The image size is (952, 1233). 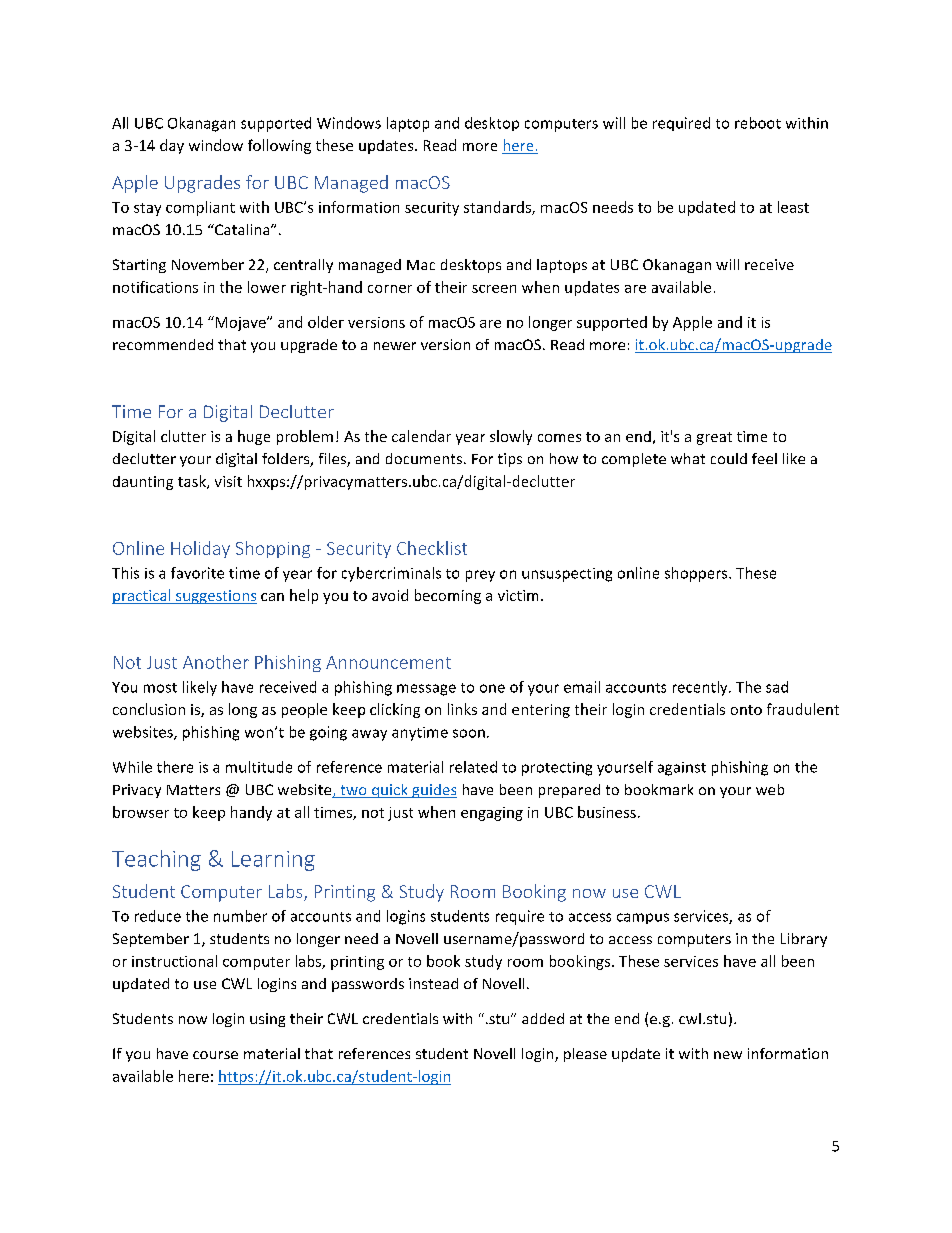 I want to click on standards, so click(x=498, y=208).
